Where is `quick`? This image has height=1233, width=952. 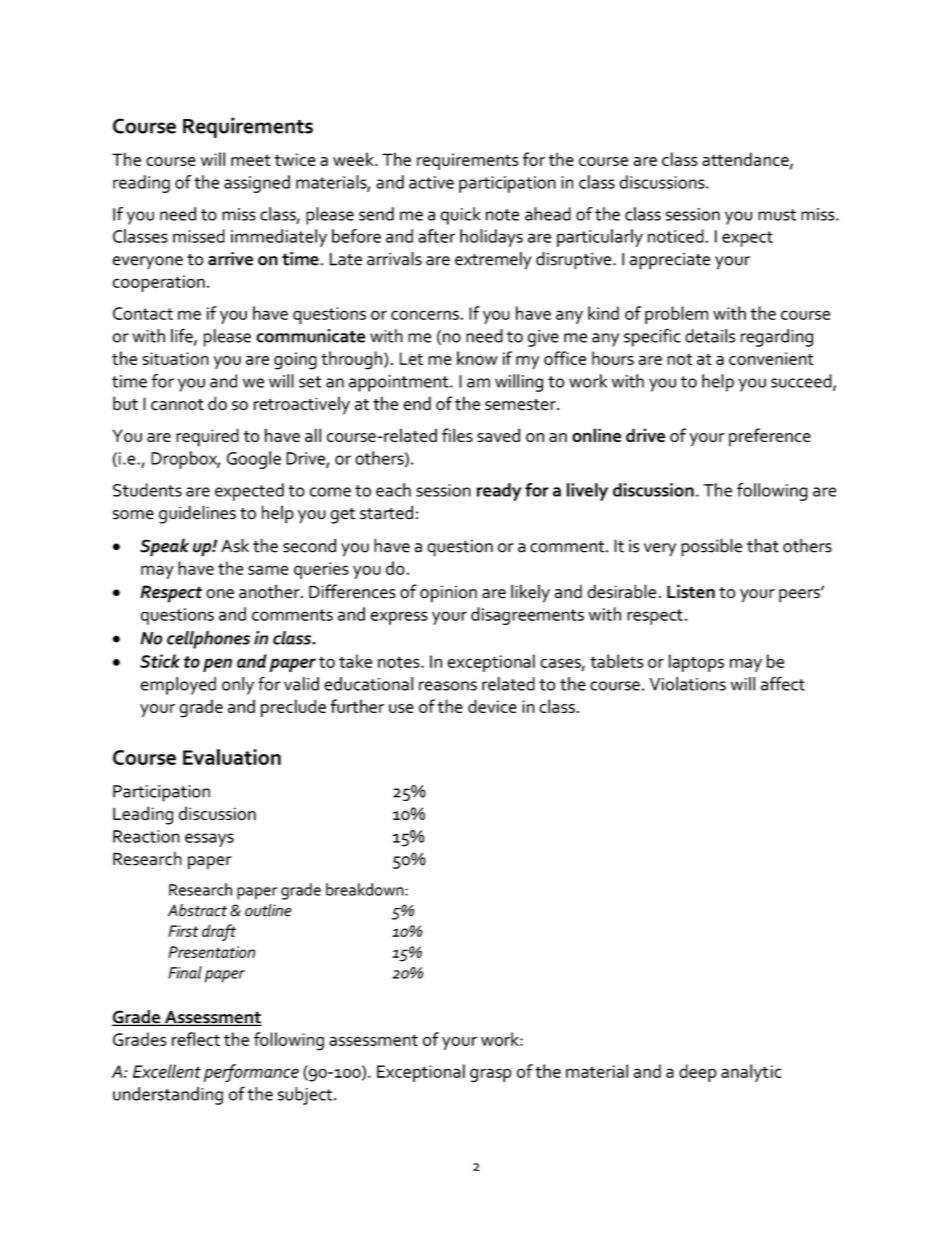 quick is located at coordinates (460, 216).
